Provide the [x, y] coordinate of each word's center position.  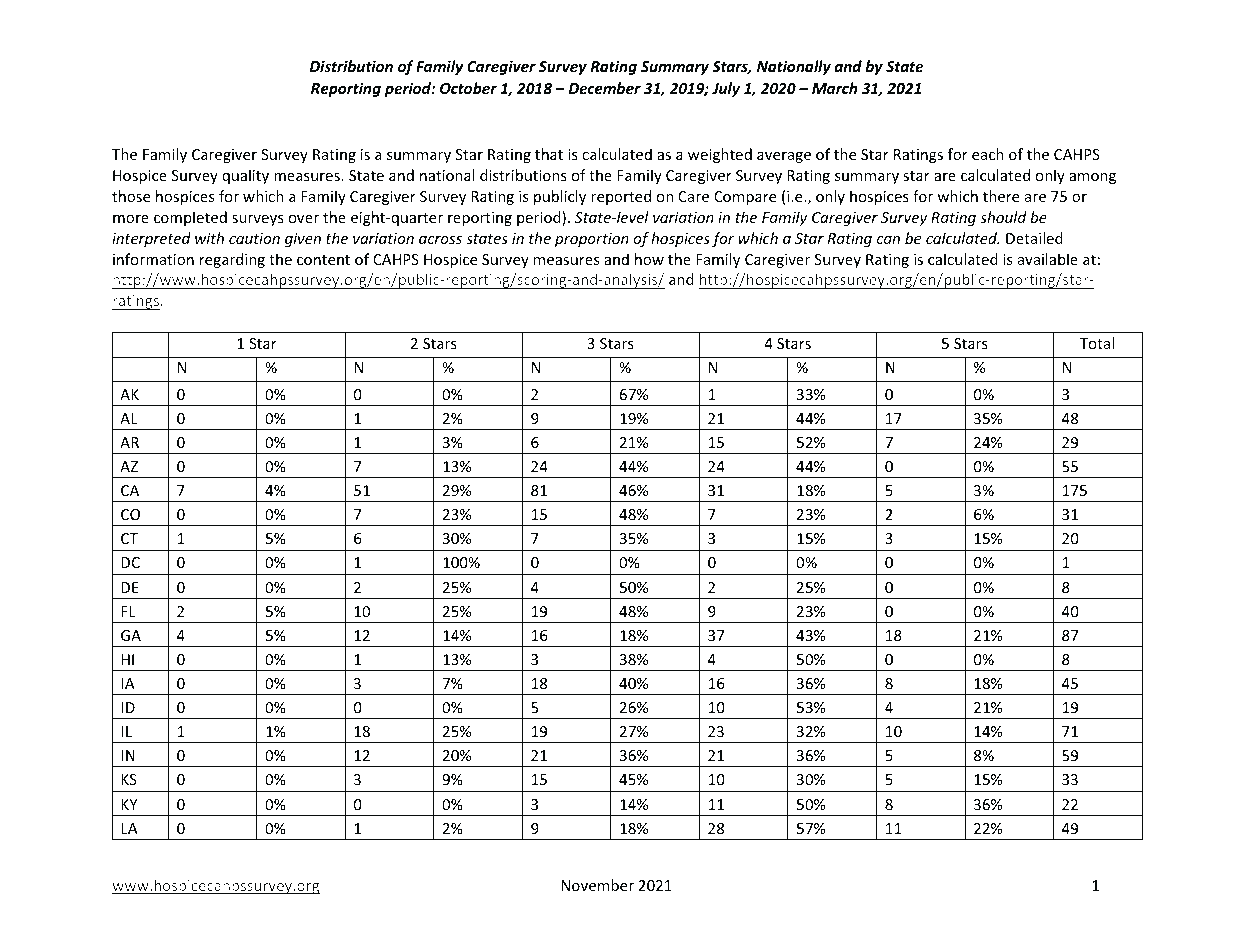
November [597, 885]
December [605, 88]
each [988, 154]
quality [245, 176]
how [649, 259]
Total [1097, 343]
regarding [232, 260]
